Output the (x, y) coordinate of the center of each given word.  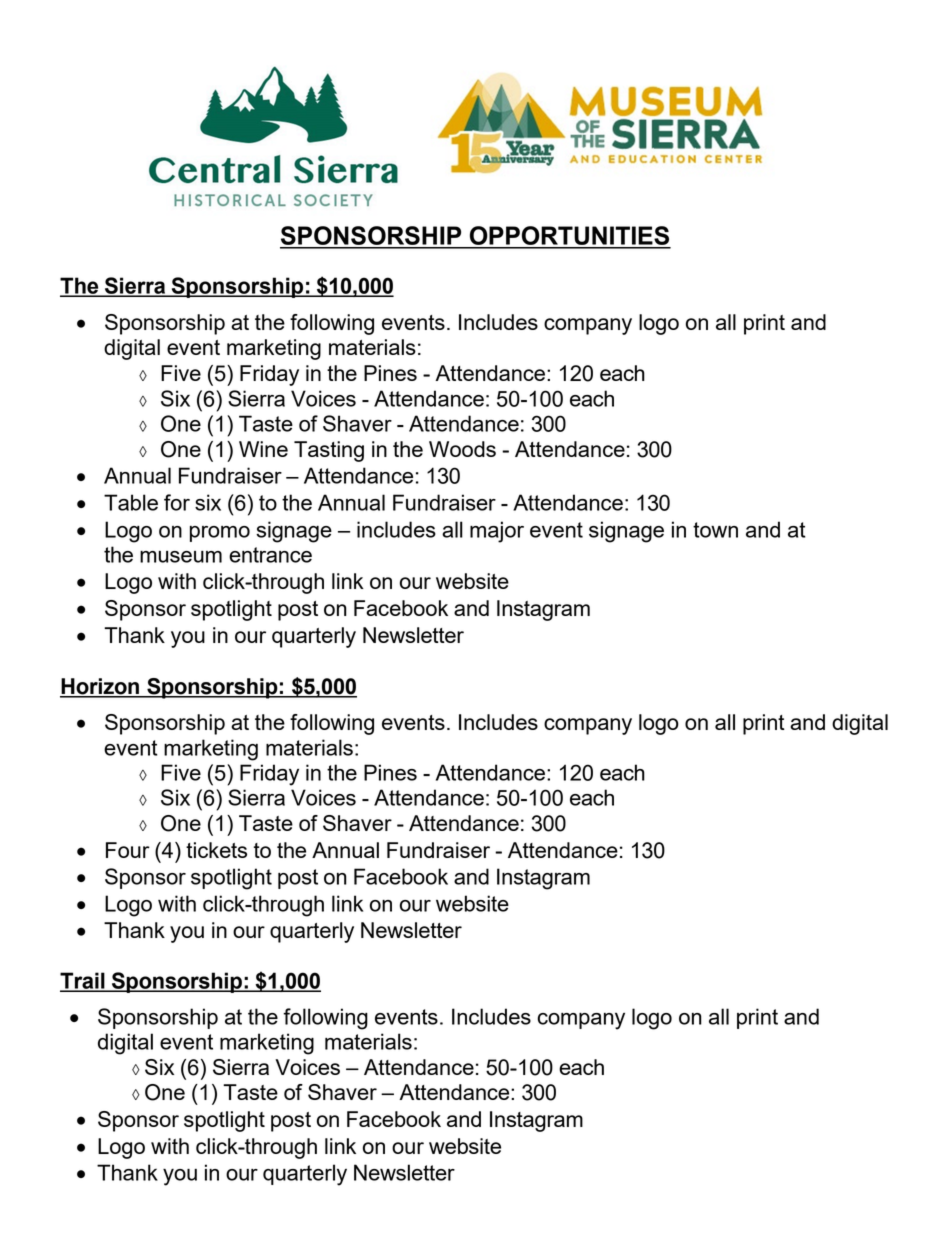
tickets (216, 850)
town (715, 530)
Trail (83, 981)
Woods (462, 449)
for (177, 502)
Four (128, 850)
